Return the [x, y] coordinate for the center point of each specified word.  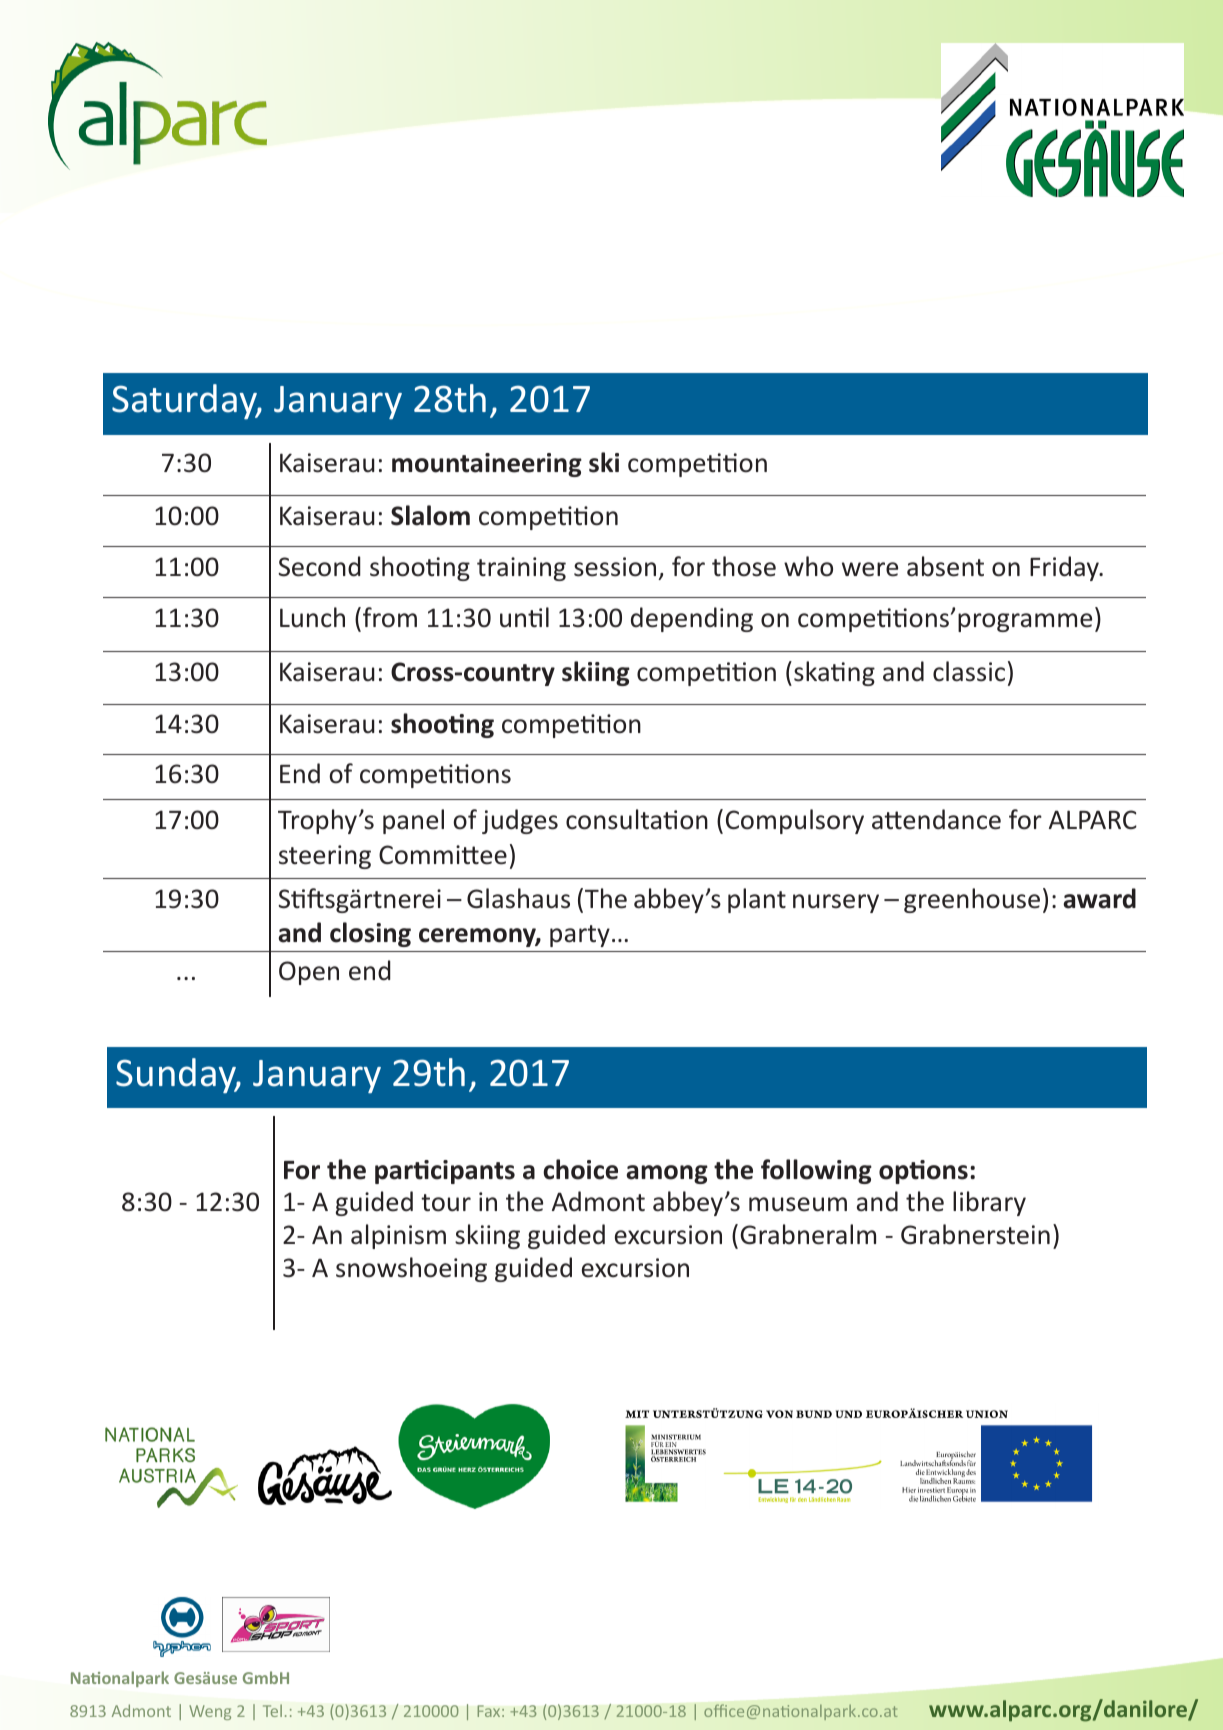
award [1099, 898]
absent [945, 566]
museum [798, 1204]
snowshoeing [411, 1269]
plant [757, 900]
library [989, 1203]
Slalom [430, 515]
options [923, 1172]
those [744, 566]
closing [370, 934]
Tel [272, 1710]
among [667, 1174]
